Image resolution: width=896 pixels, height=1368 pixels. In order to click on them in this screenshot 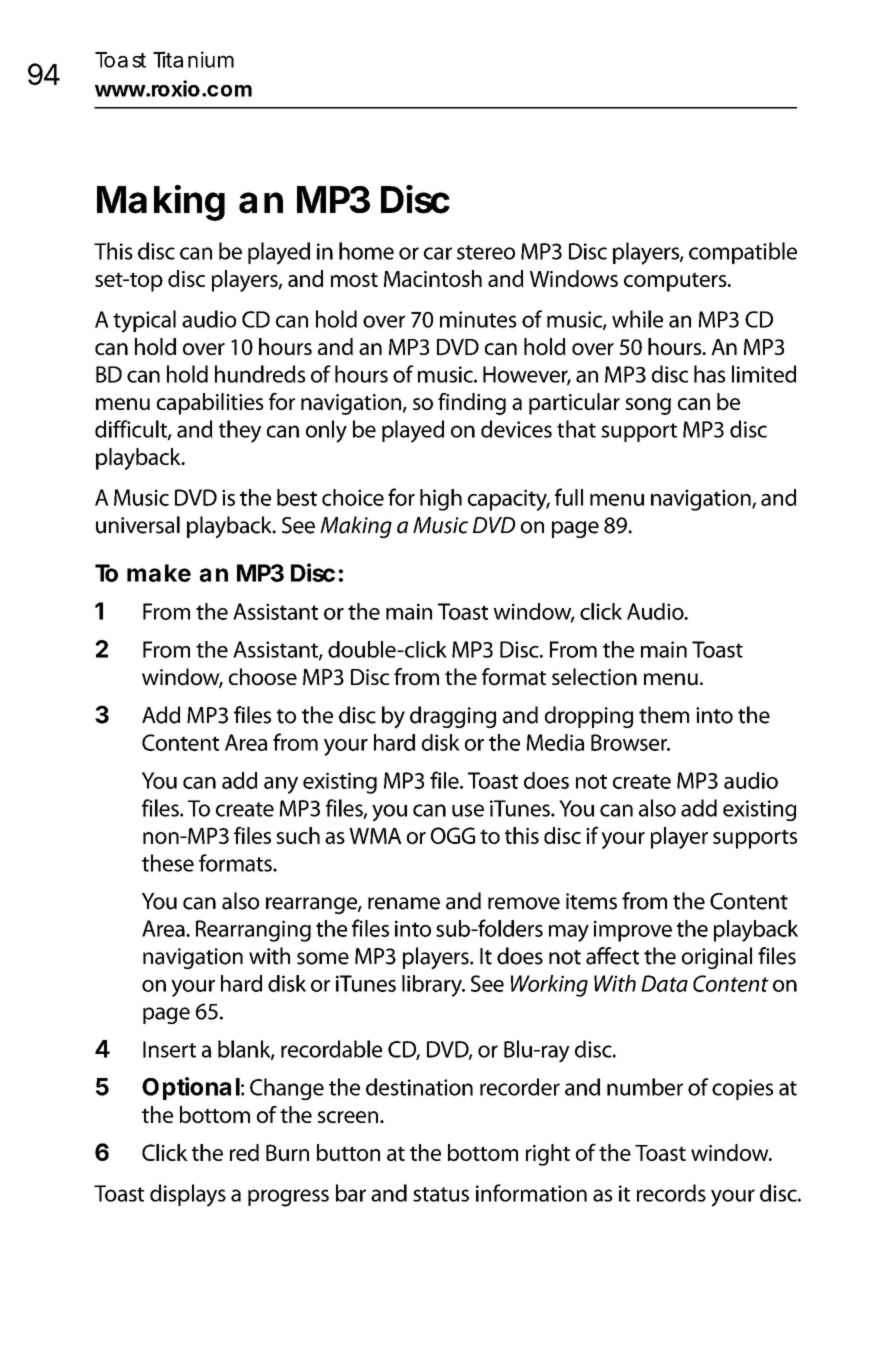, I will do `click(664, 715)`.
